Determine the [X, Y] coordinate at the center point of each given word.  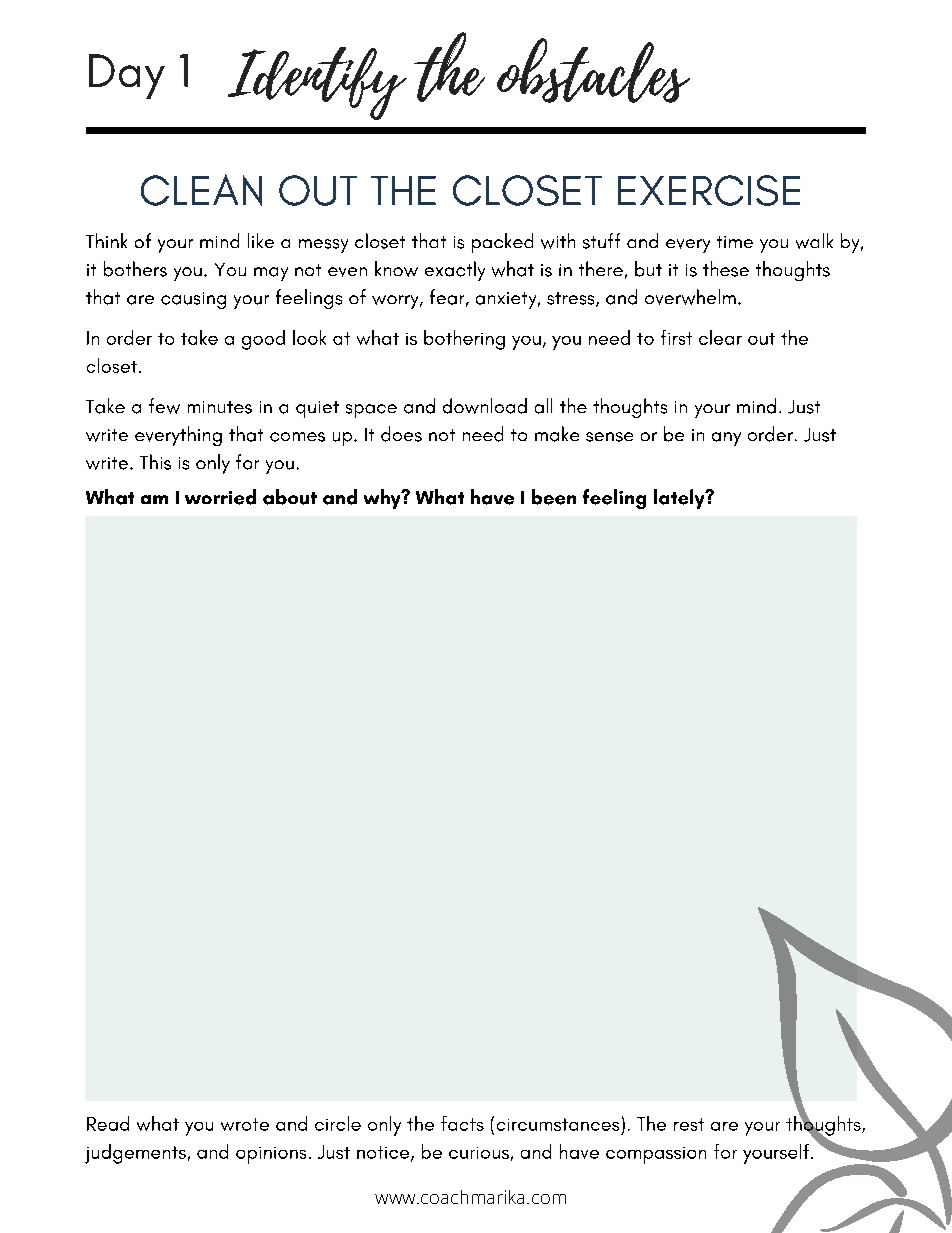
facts [462, 1123]
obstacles [593, 70]
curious [479, 1153]
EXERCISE [709, 190]
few [164, 406]
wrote [245, 1124]
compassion [656, 1155]
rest [689, 1124]
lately [680, 499]
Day [127, 76]
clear [720, 337]
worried [220, 497]
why [383, 499]
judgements [135, 1154]
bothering [464, 340]
